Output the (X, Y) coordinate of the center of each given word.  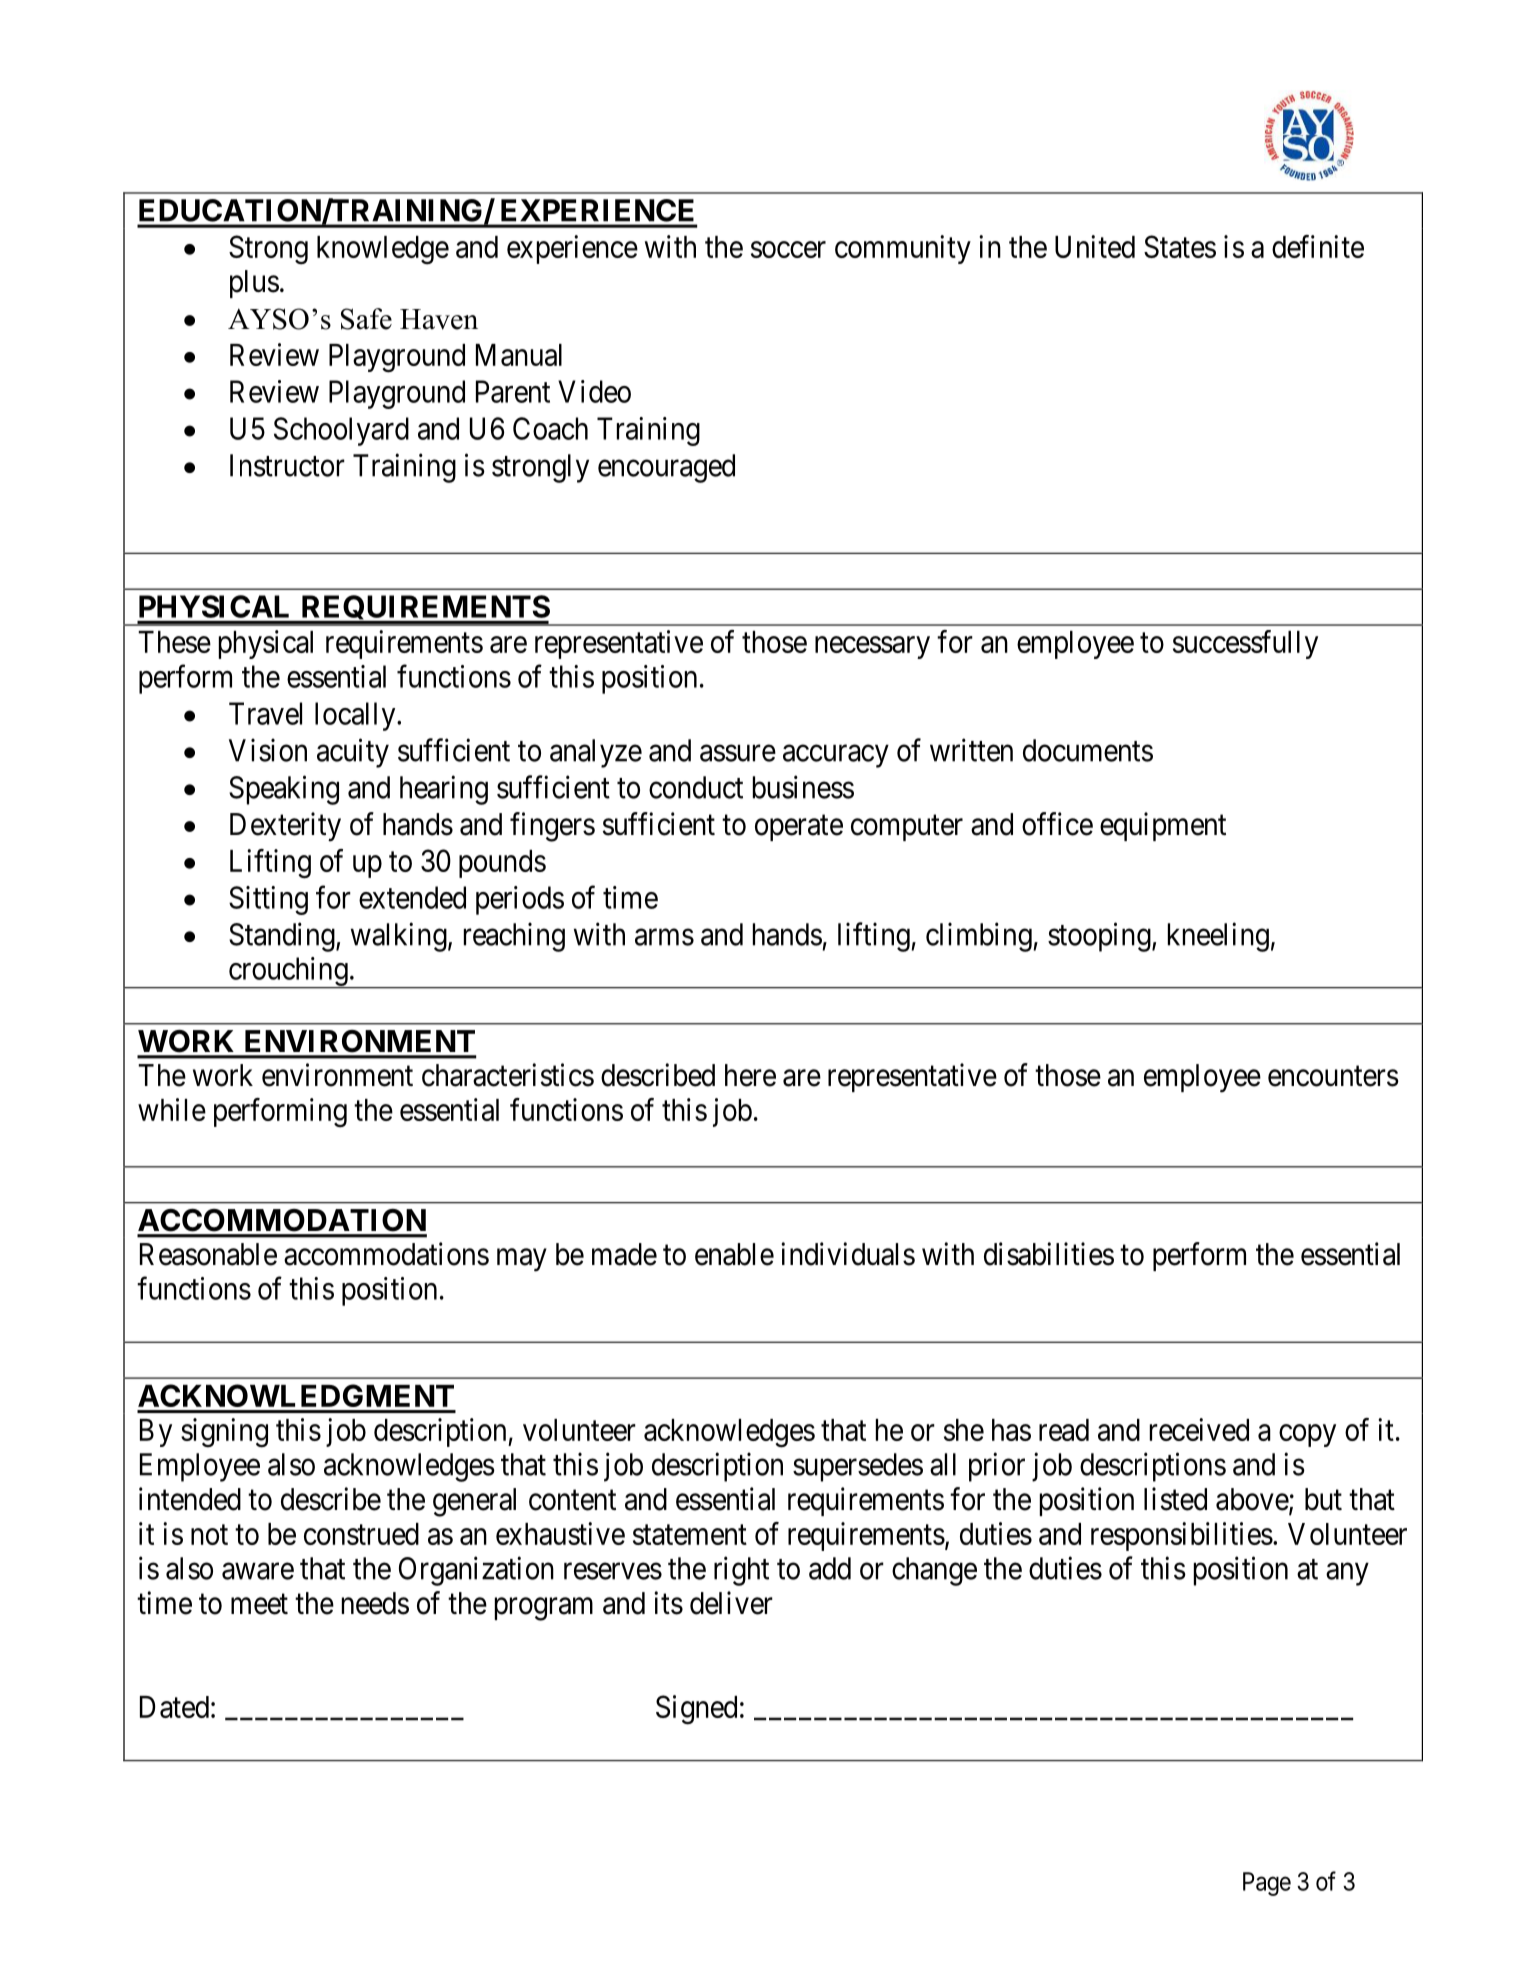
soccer (788, 249)
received (1199, 1429)
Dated (174, 1707)
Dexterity (285, 827)
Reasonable (208, 1254)
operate (799, 828)
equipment (1163, 826)
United (1095, 246)
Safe (366, 319)
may (522, 1260)
